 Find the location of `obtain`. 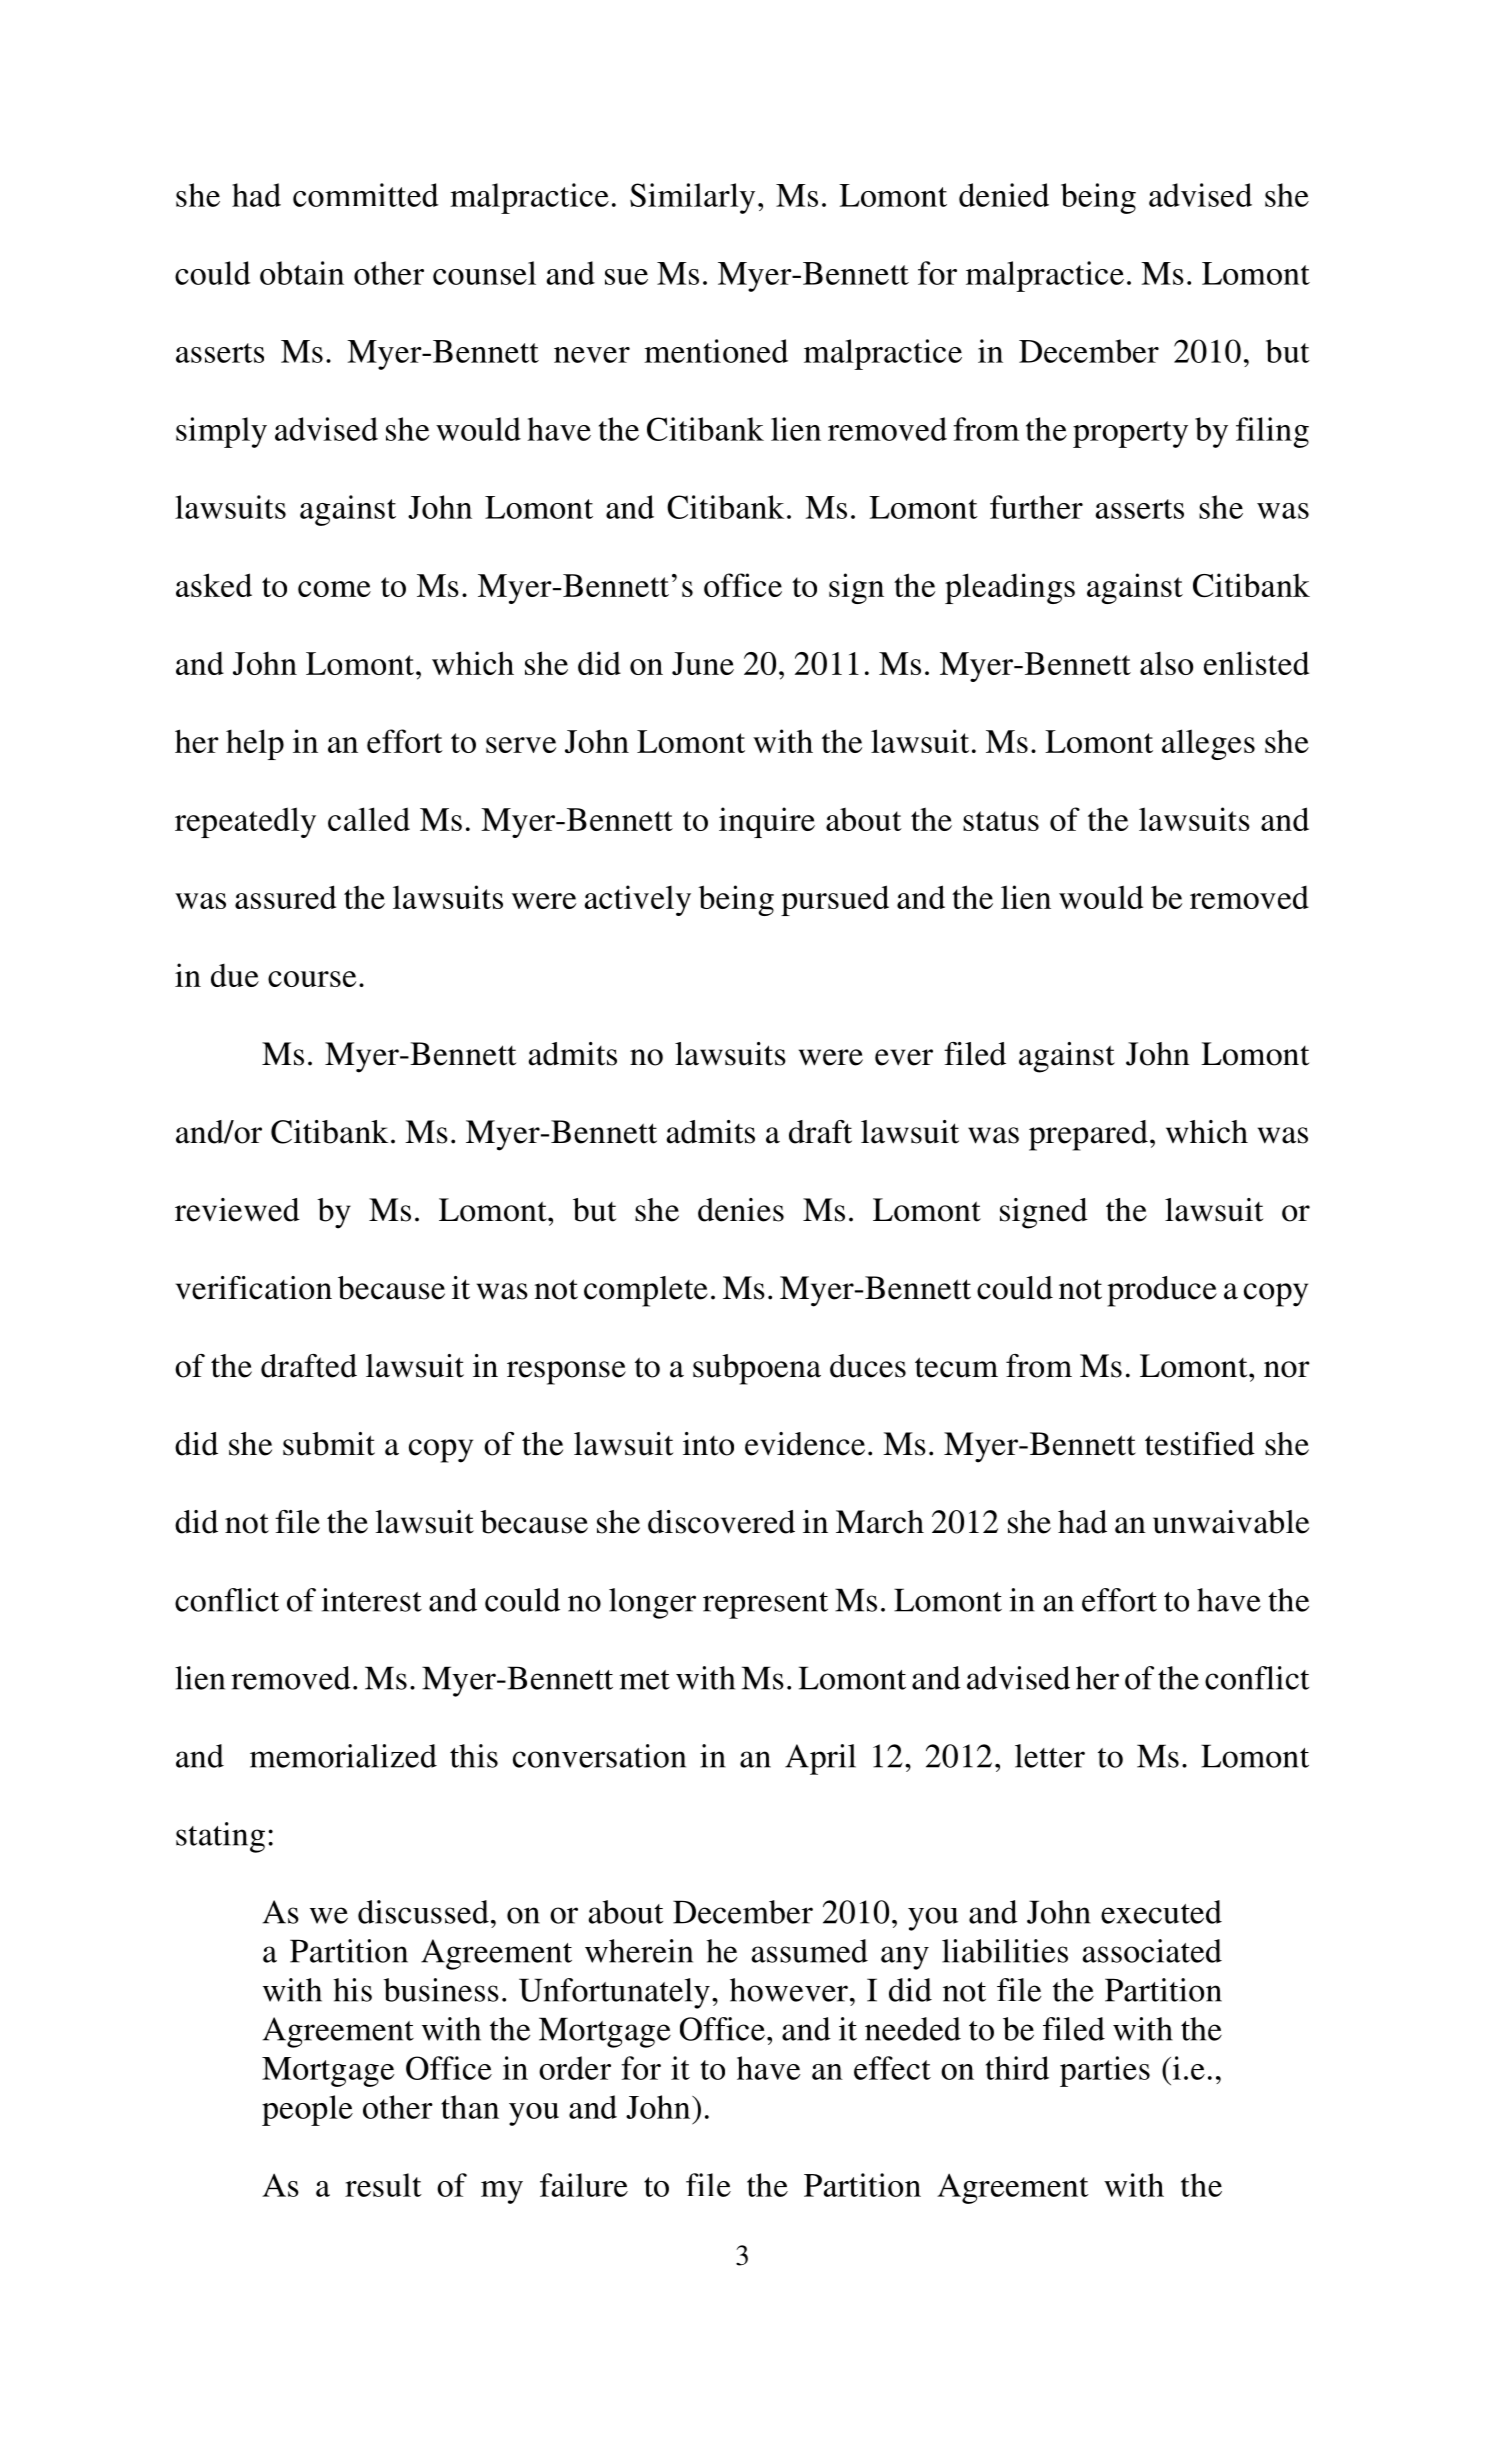

obtain is located at coordinates (302, 273).
